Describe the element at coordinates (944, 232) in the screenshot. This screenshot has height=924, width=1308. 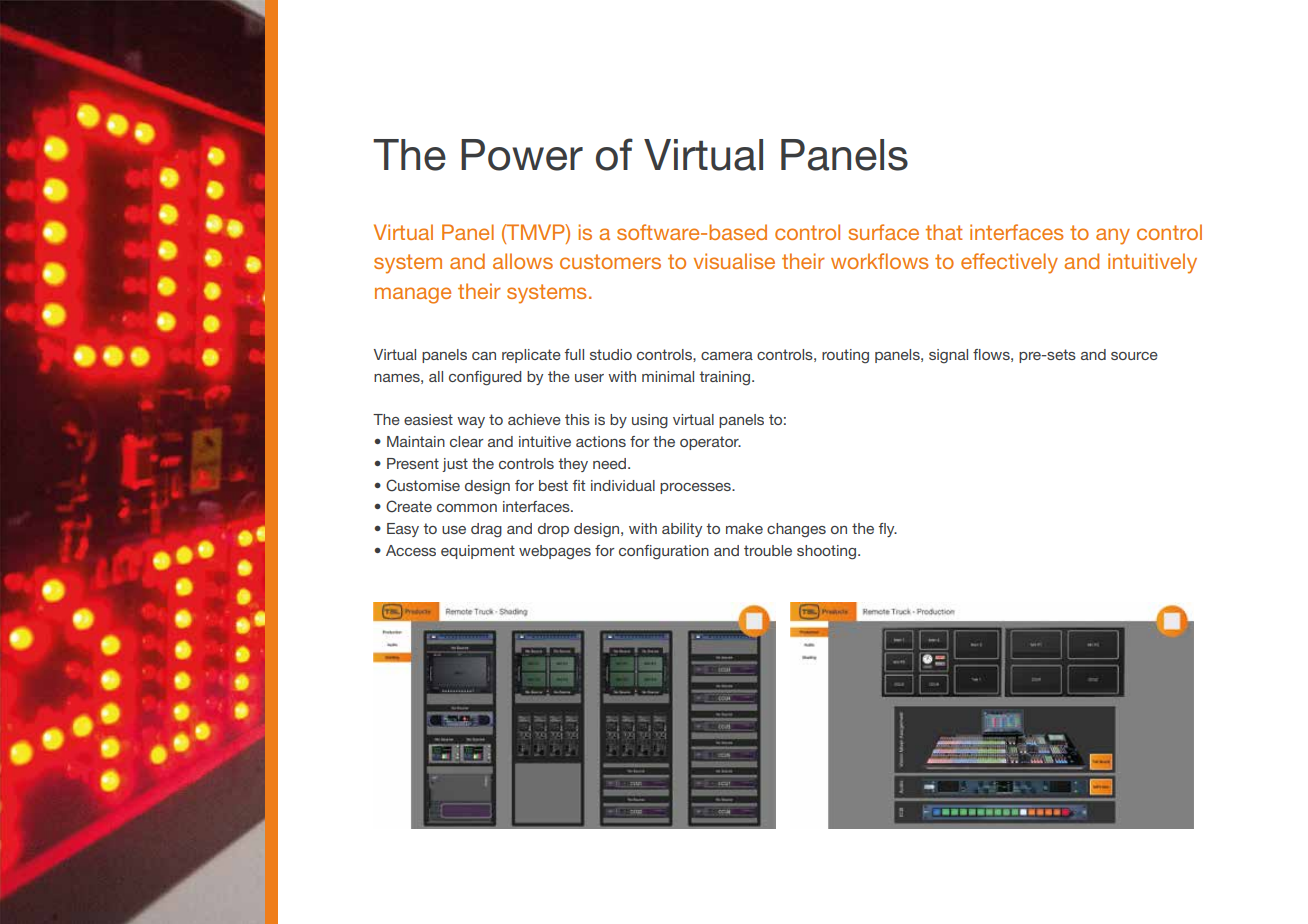
I see `that` at that location.
